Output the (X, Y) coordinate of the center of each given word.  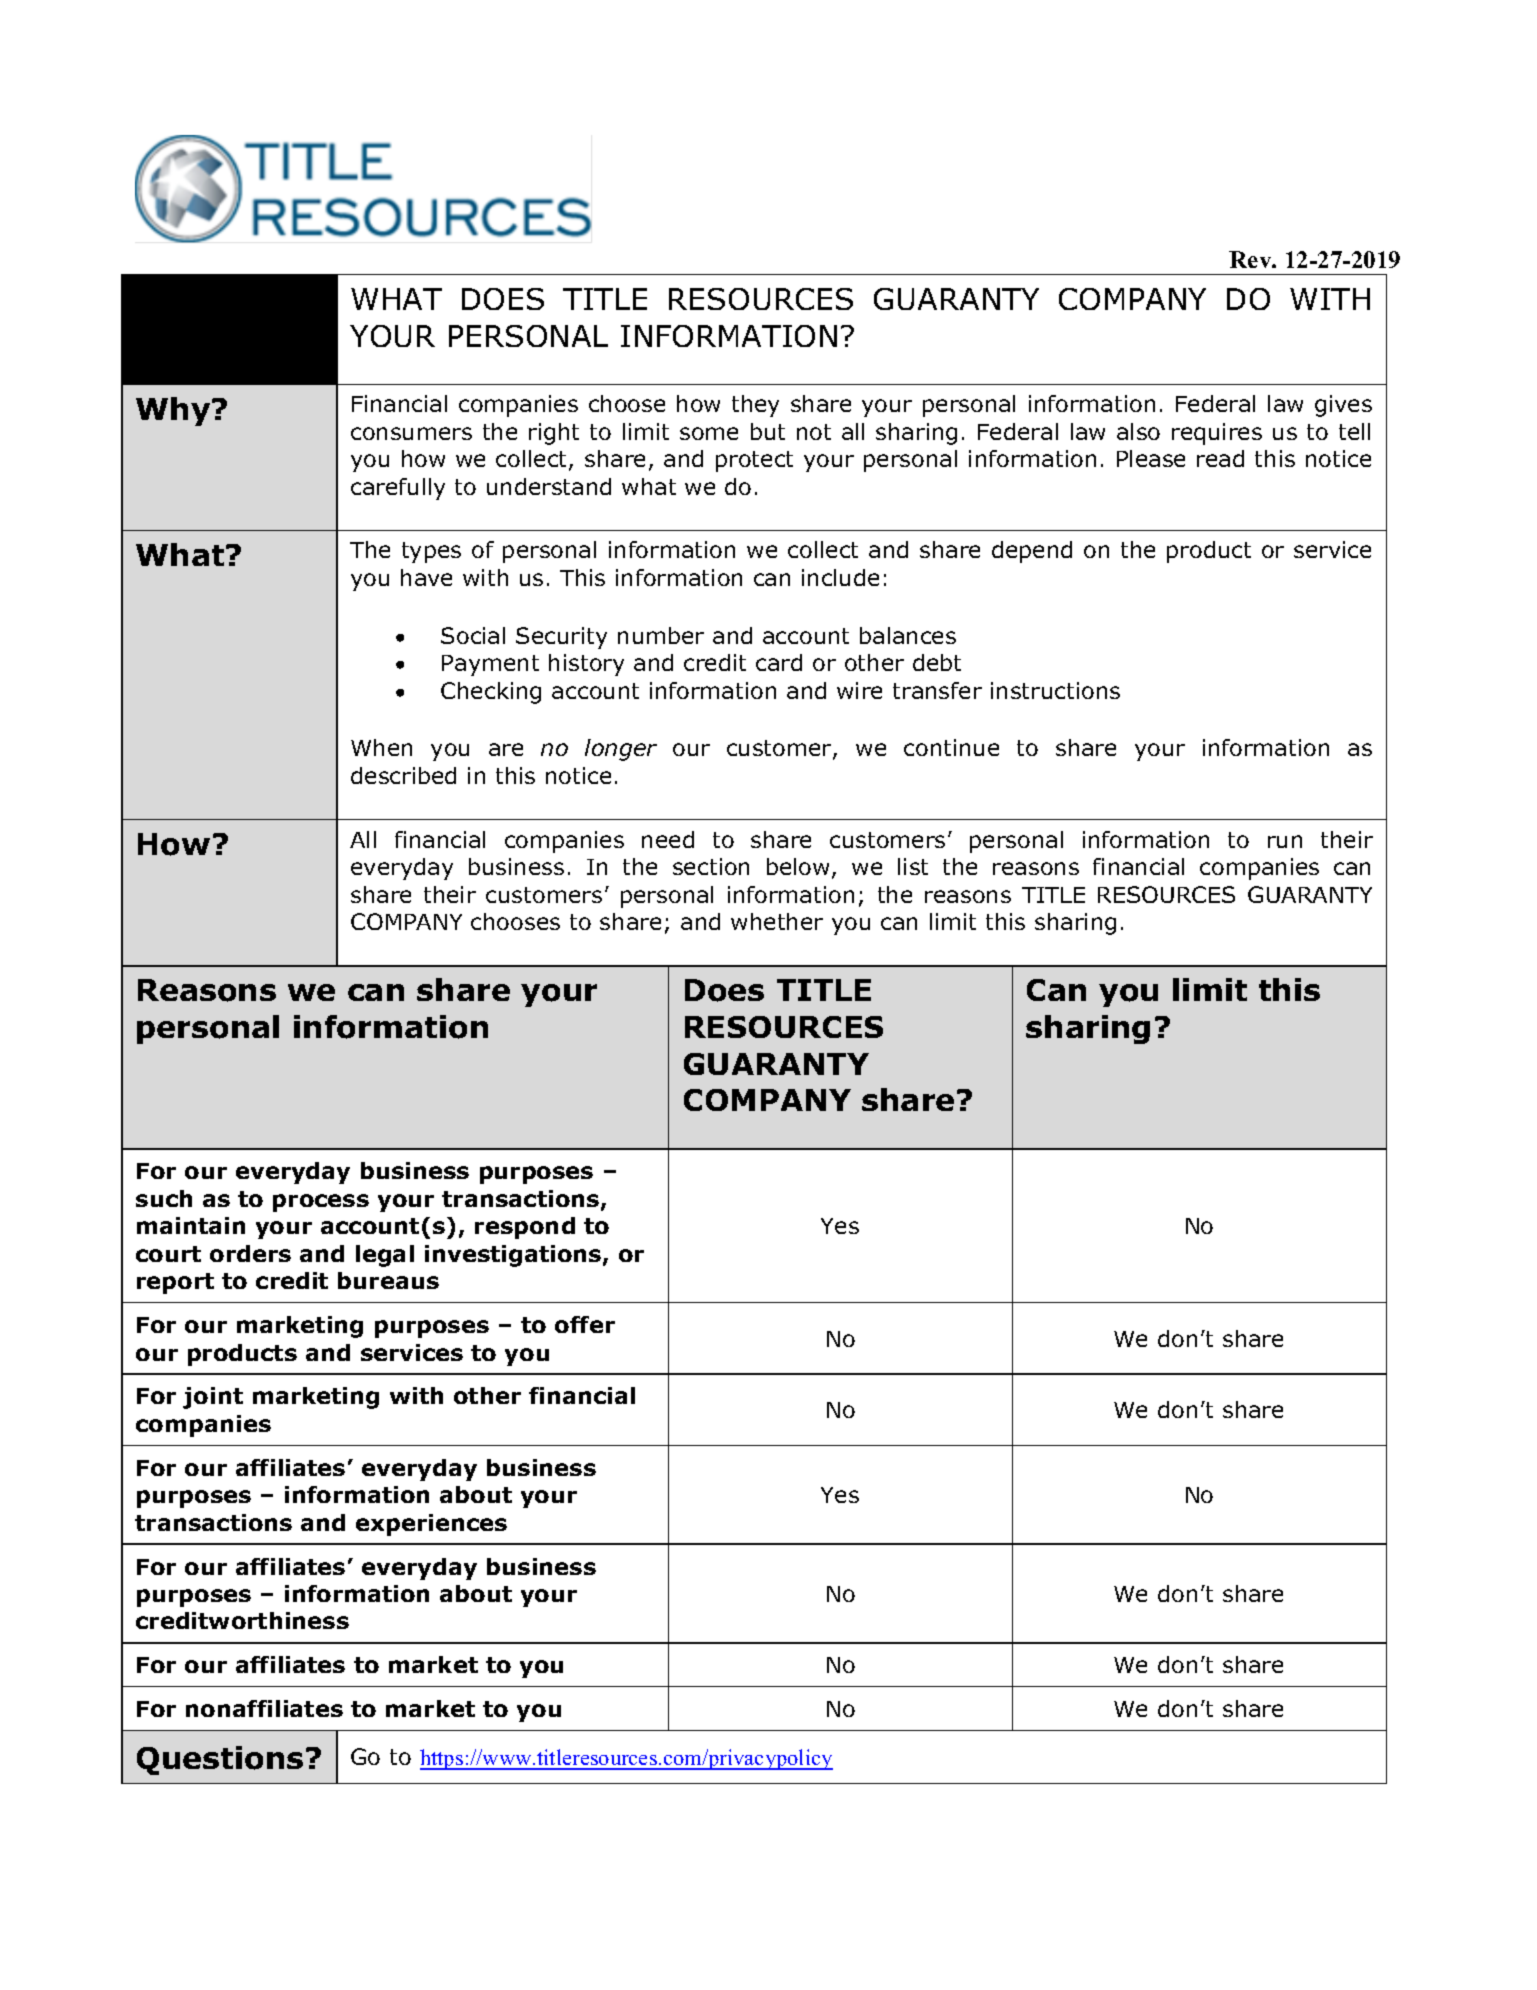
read (1220, 458)
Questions (220, 1760)
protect (754, 461)
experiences (431, 1525)
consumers (411, 433)
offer (585, 1324)
